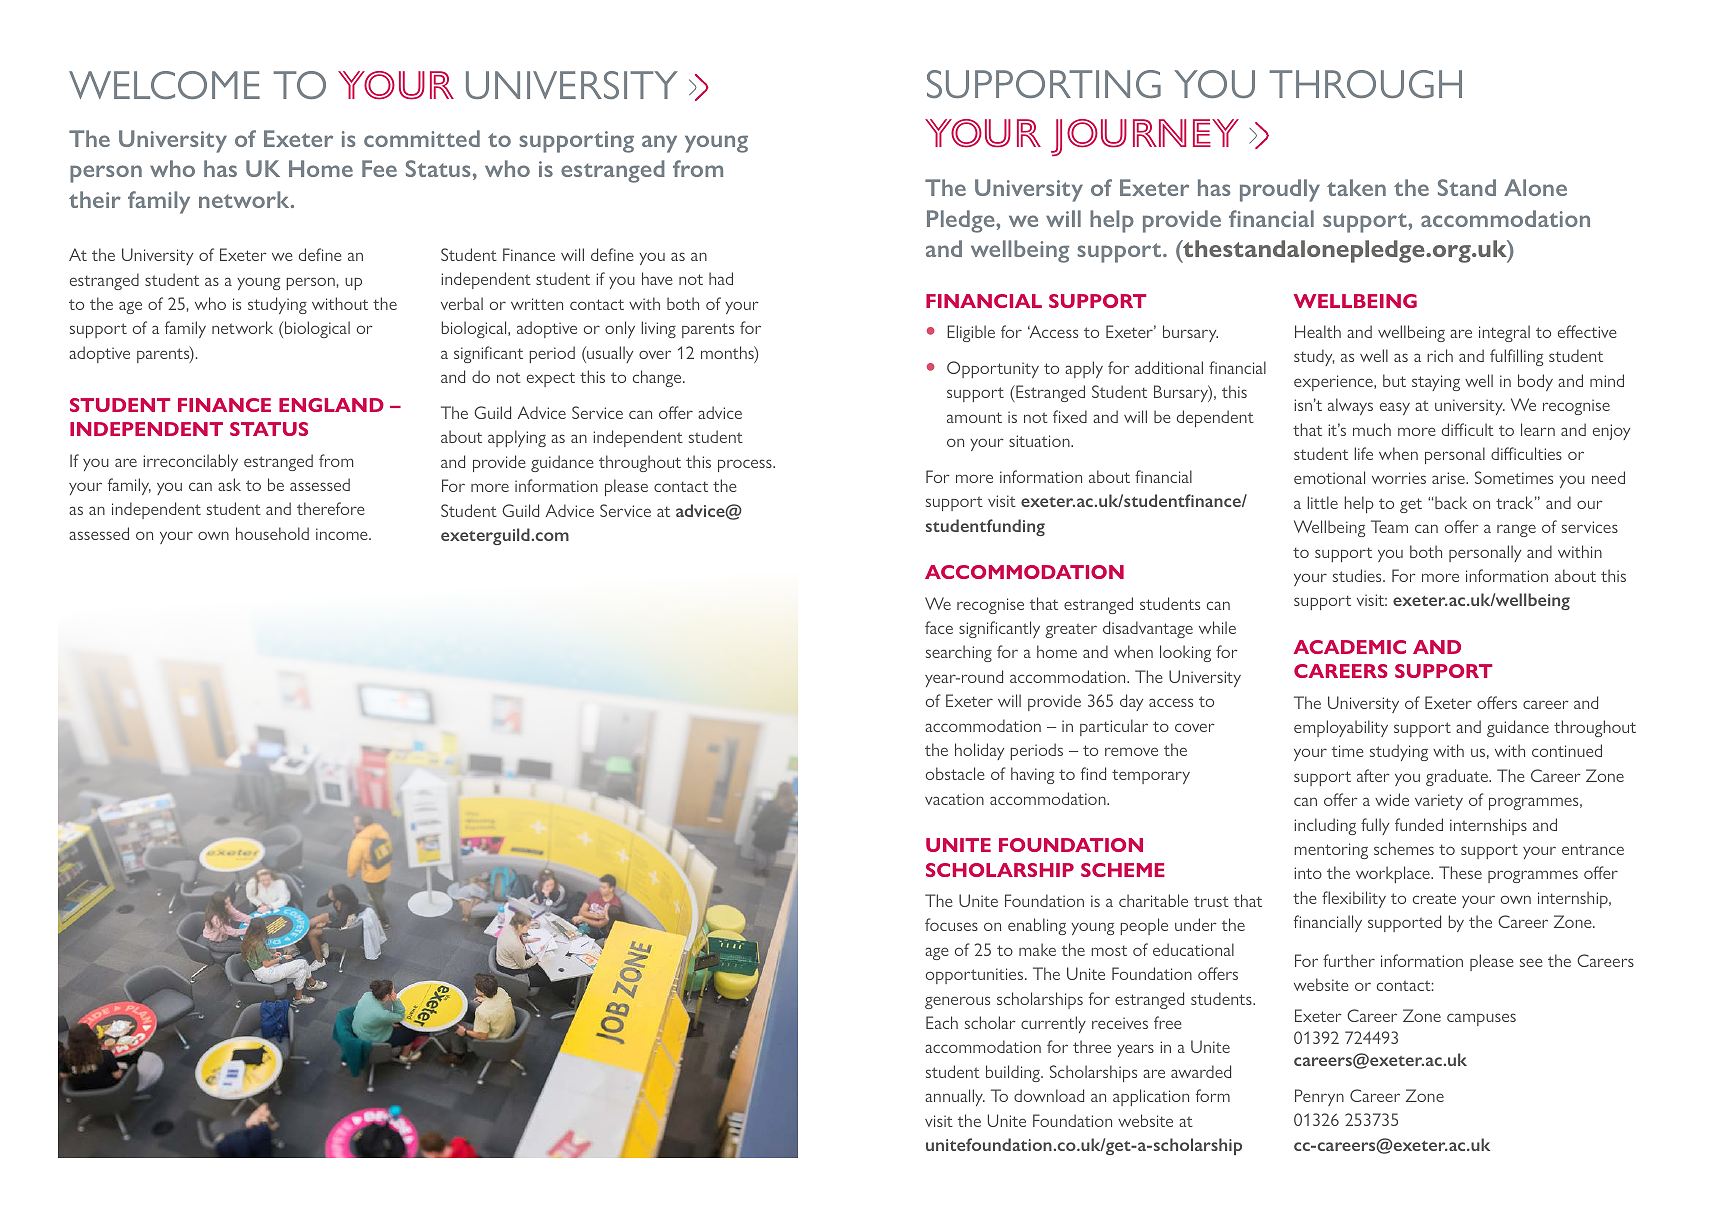  What do you see at coordinates (1356, 187) in the screenshot?
I see `taken` at bounding box center [1356, 187].
